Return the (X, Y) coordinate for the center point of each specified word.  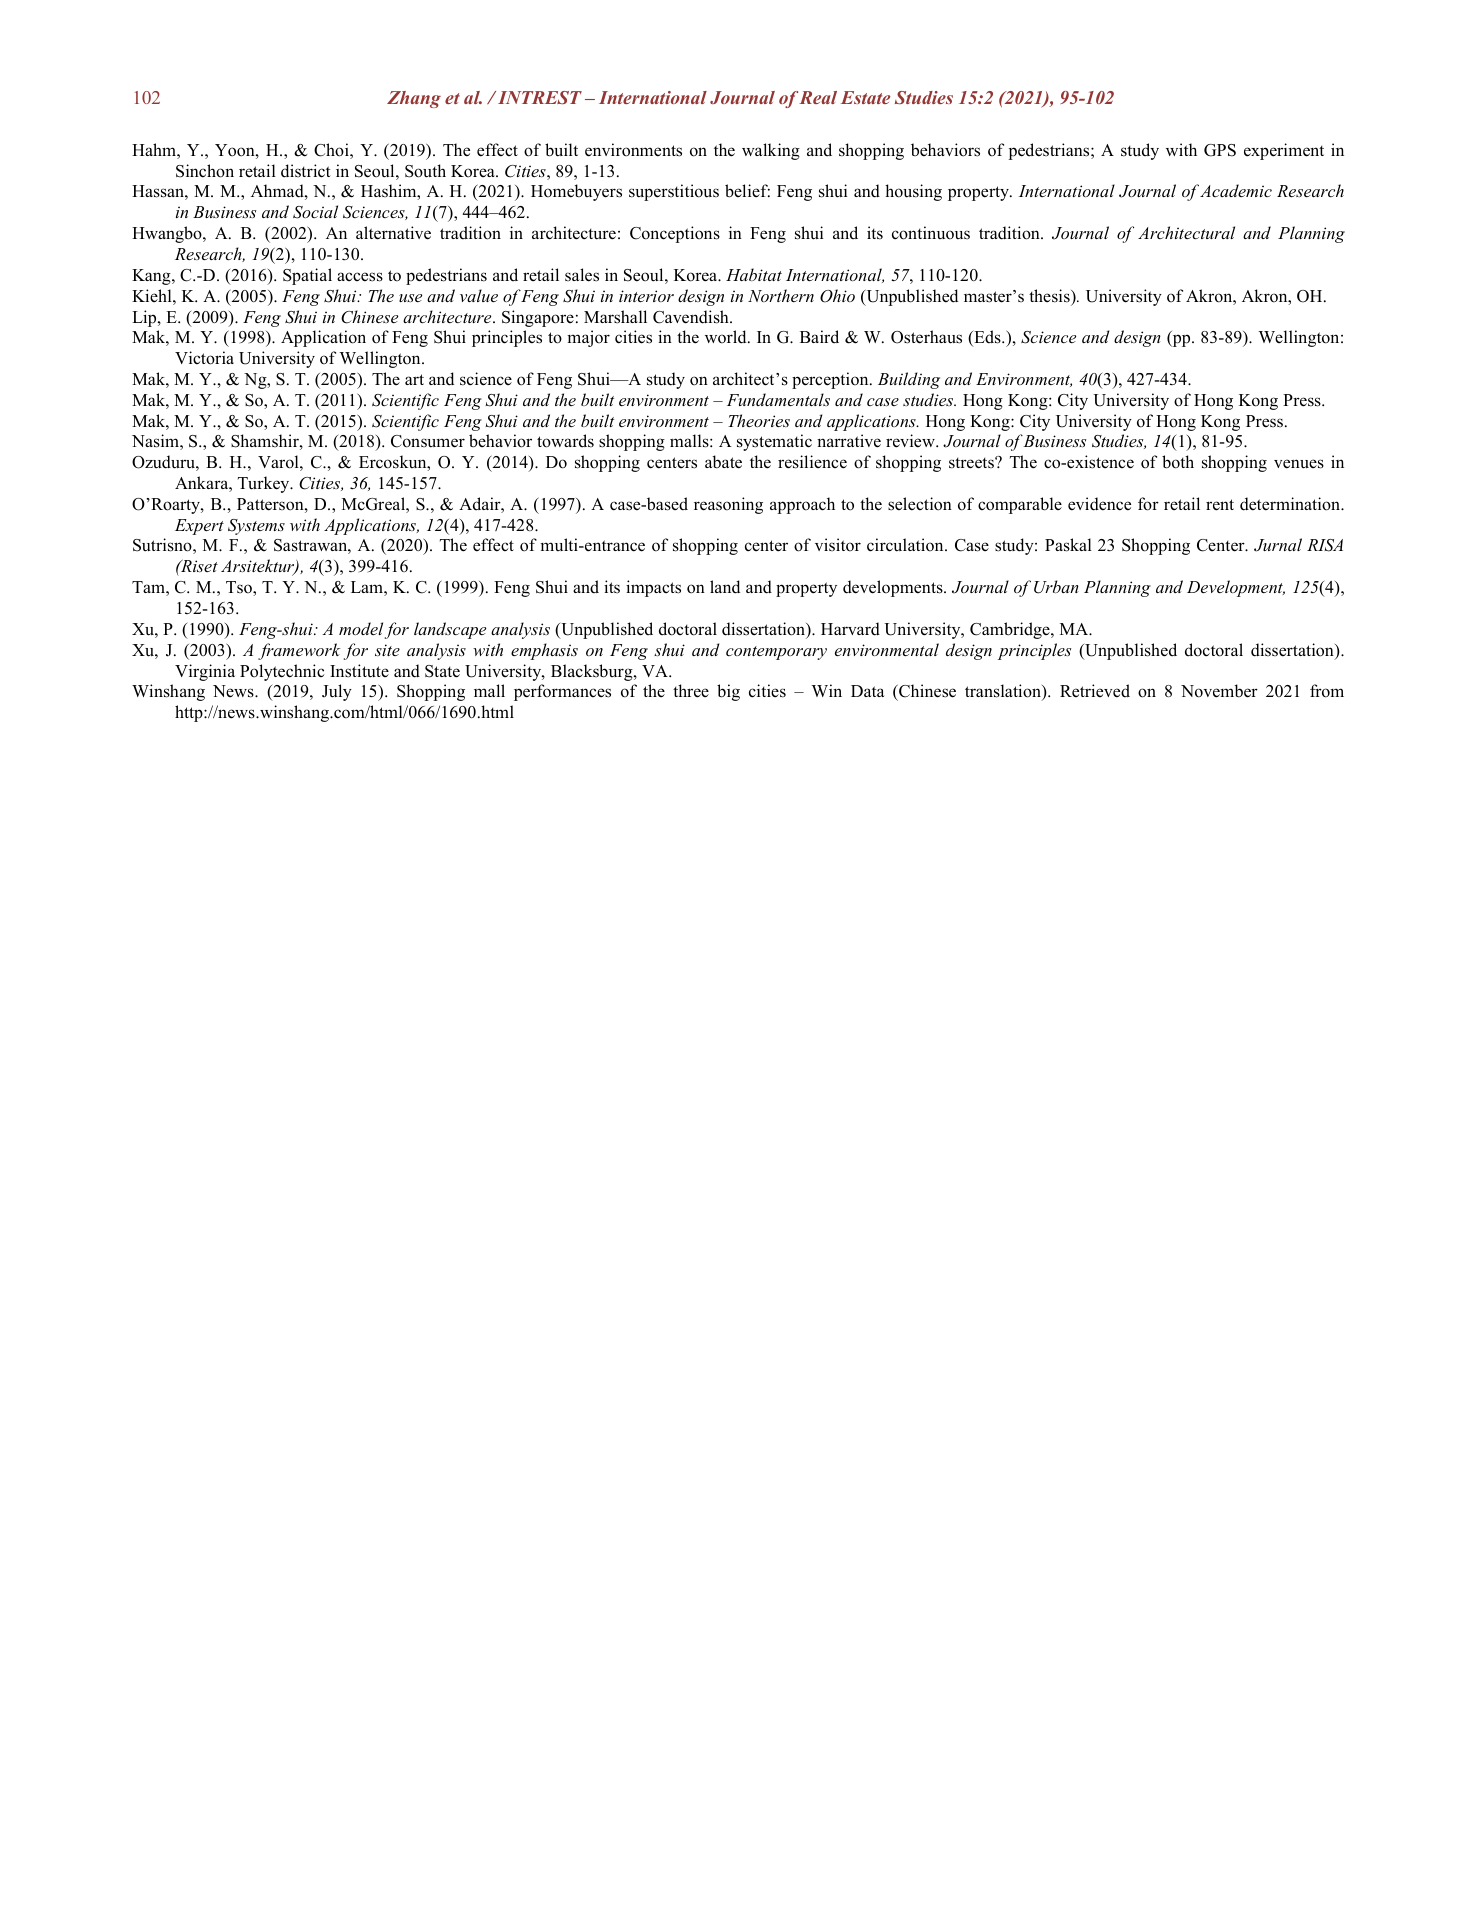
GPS (1220, 150)
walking (771, 151)
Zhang (414, 99)
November (1219, 691)
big (728, 692)
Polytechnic (282, 672)
